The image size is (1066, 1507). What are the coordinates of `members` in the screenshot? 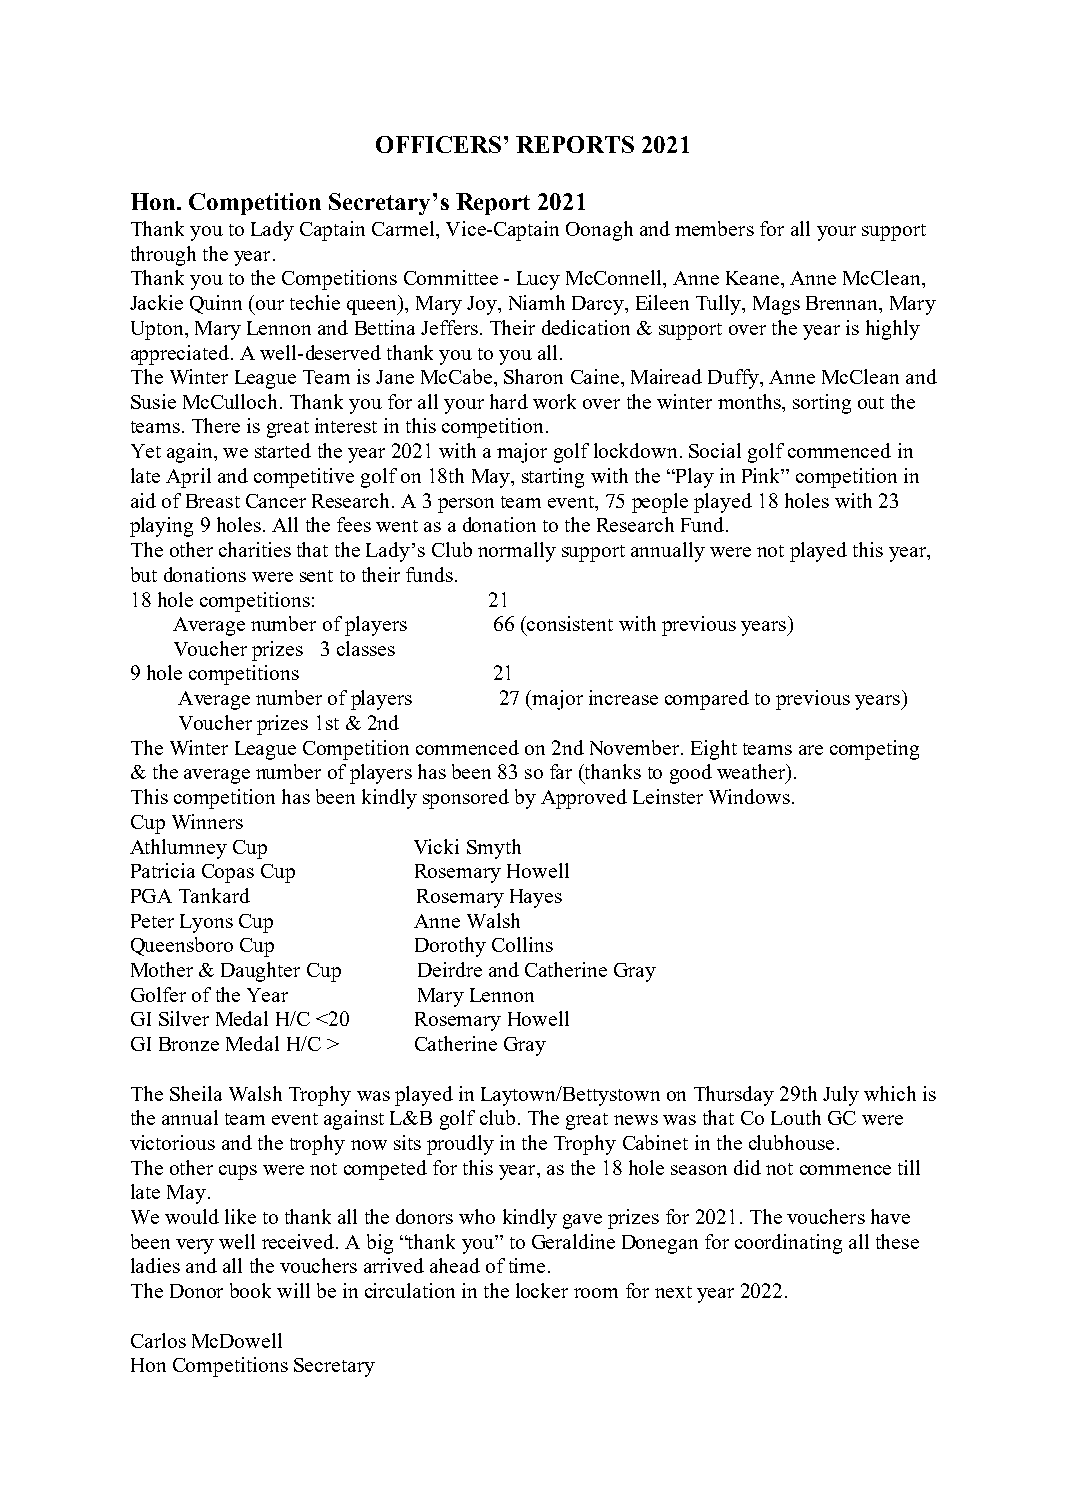 It's located at (714, 228).
